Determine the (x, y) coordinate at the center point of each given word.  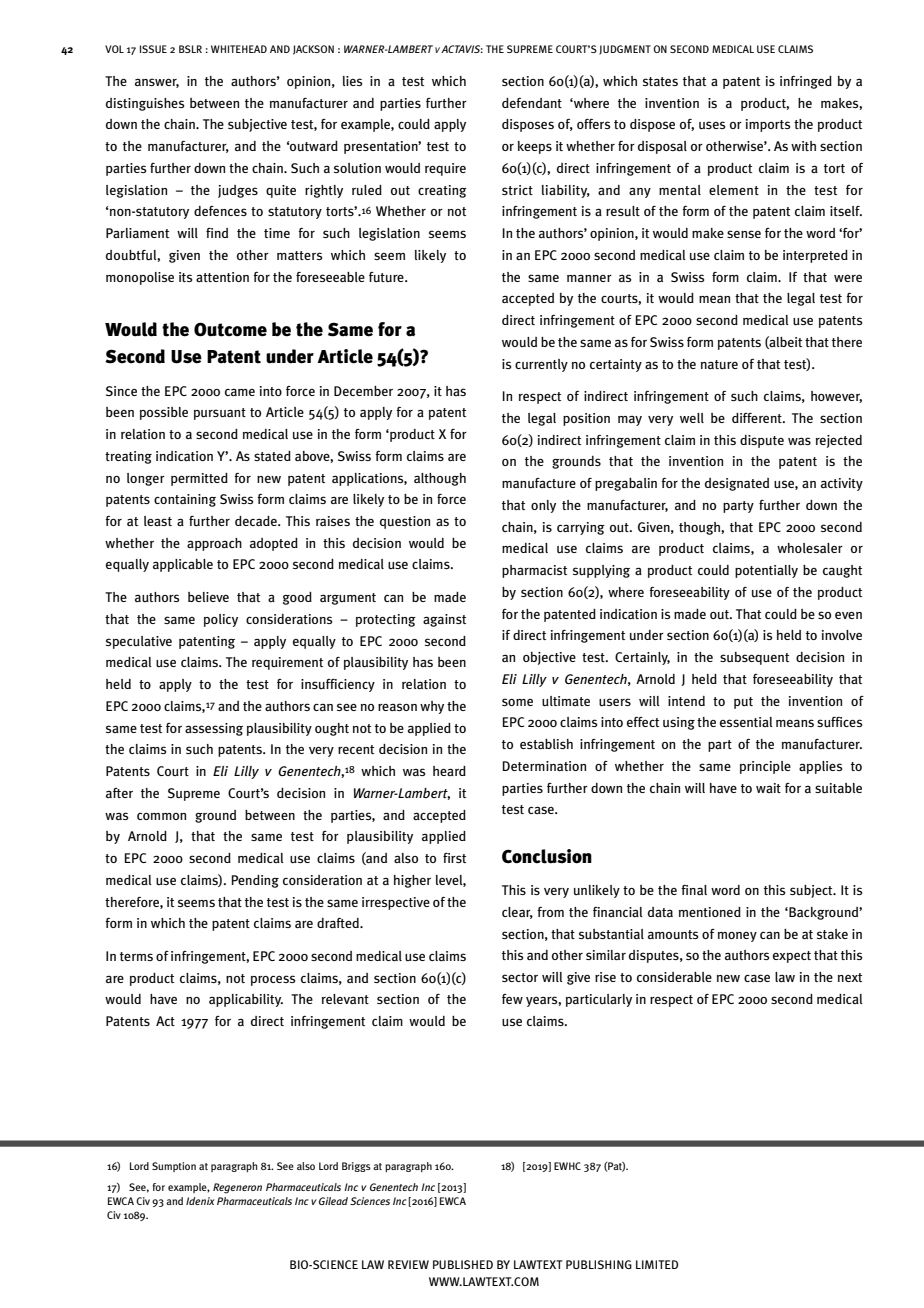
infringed (806, 82)
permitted (199, 479)
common (161, 816)
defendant (532, 103)
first (454, 858)
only (543, 506)
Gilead (333, 1201)
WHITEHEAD (239, 49)
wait (768, 788)
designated (737, 484)
